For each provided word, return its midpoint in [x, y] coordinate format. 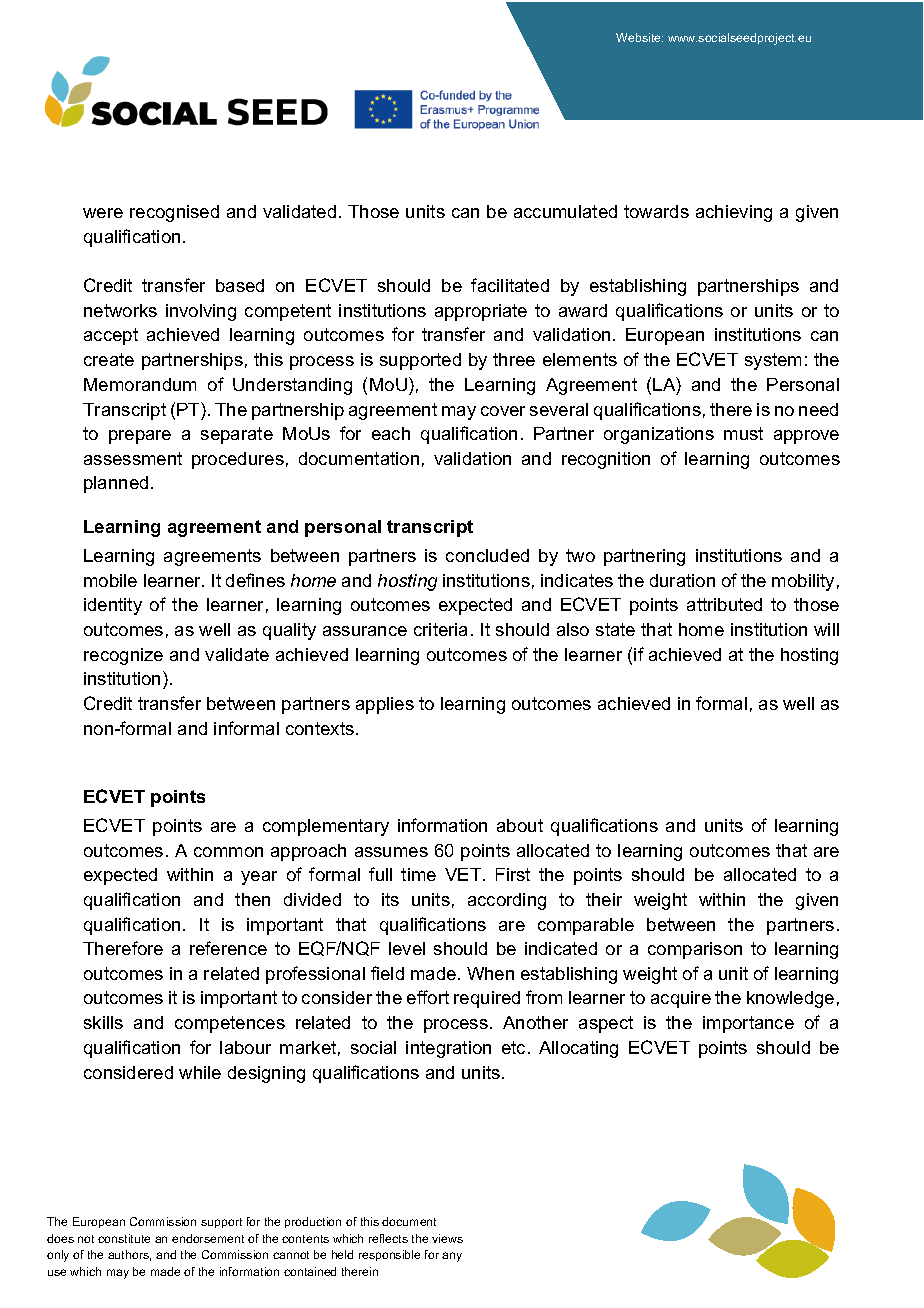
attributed [724, 604]
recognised [174, 213]
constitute [124, 1238]
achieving [734, 213]
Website [639, 37]
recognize [123, 656]
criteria [440, 629]
